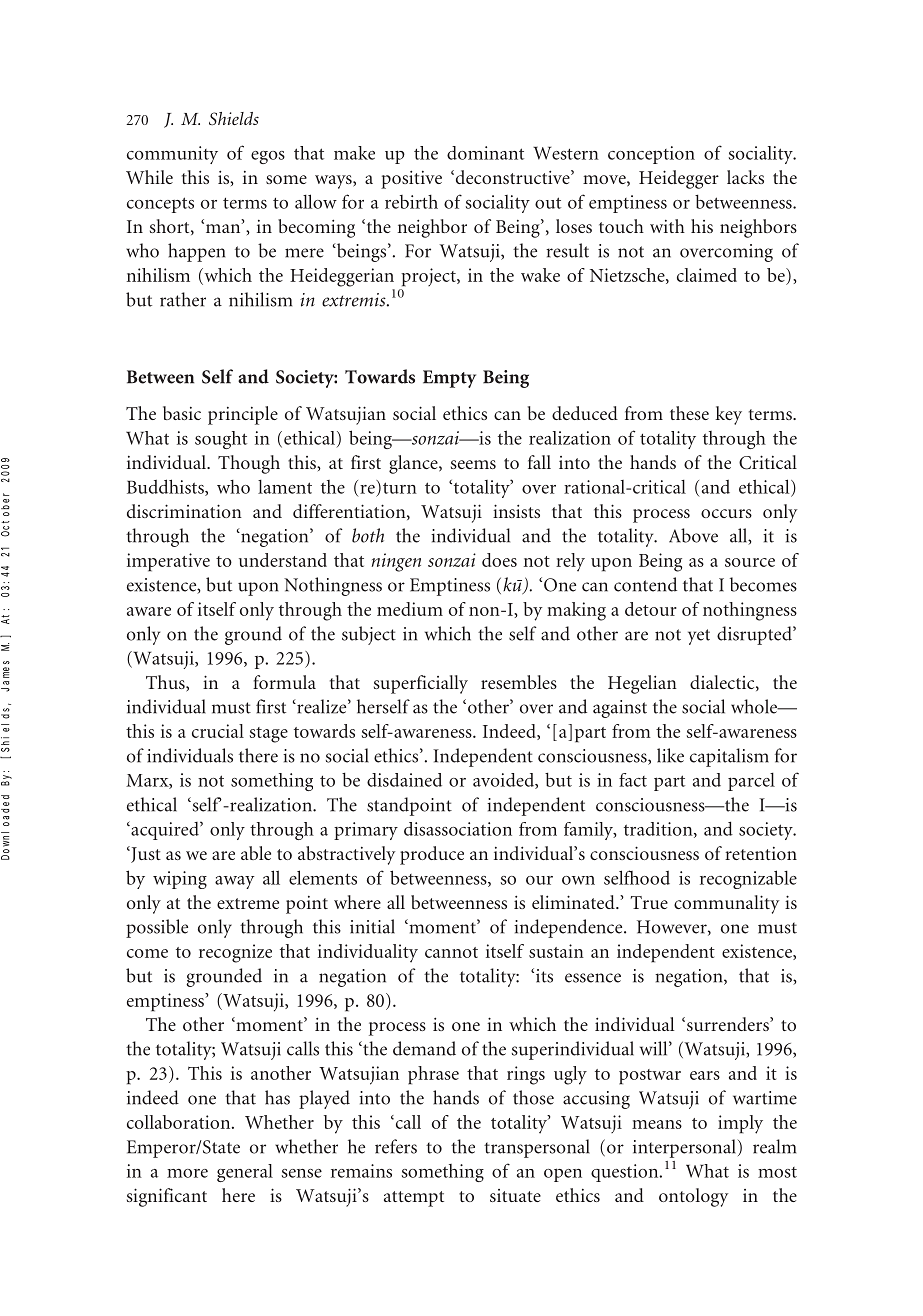 This document has width=923, height=1316. I want to click on yet, so click(699, 637).
